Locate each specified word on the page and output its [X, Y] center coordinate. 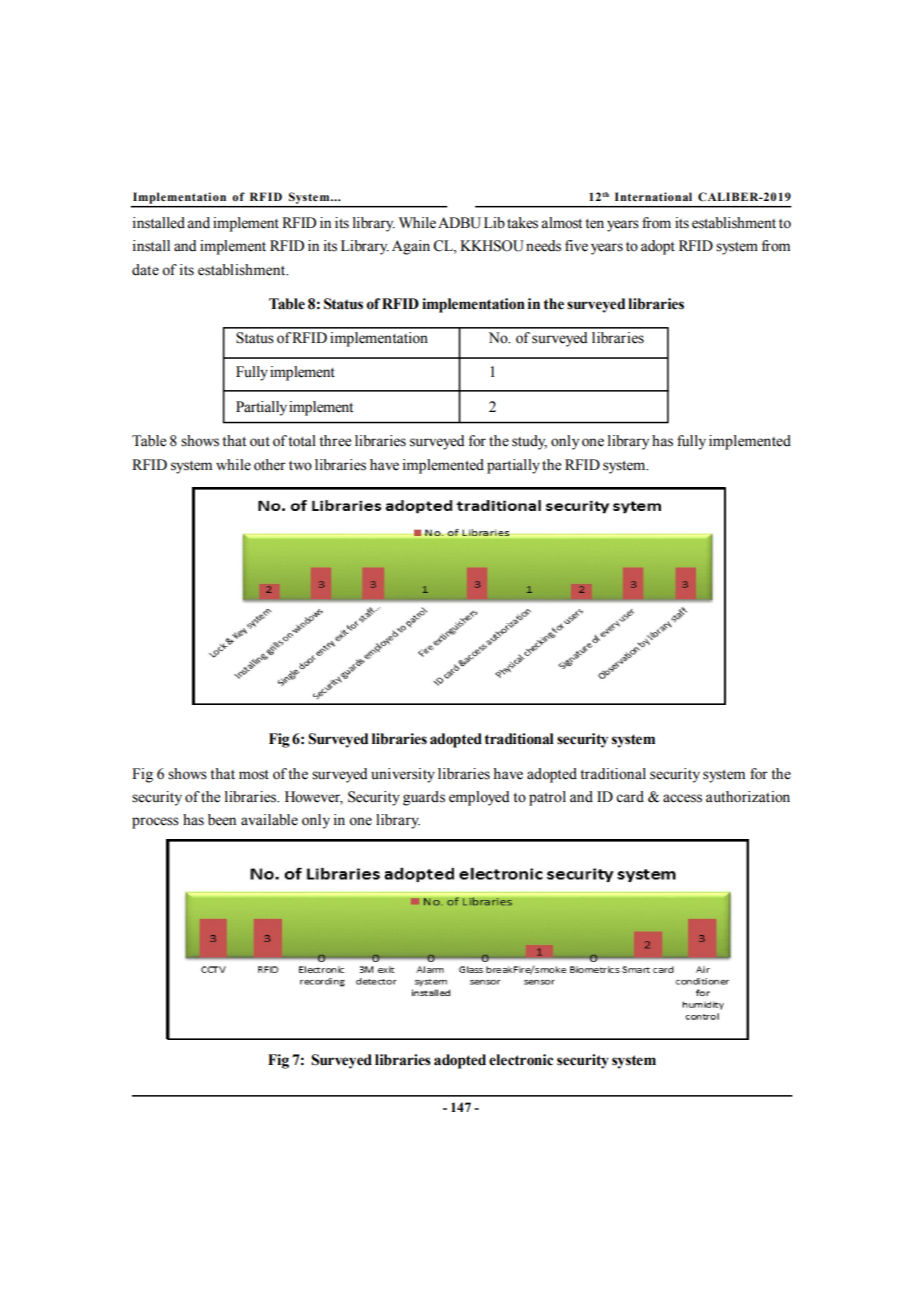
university [403, 775]
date [145, 270]
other [270, 465]
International [653, 196]
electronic [521, 1060]
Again [411, 247]
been [222, 820]
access [682, 798]
